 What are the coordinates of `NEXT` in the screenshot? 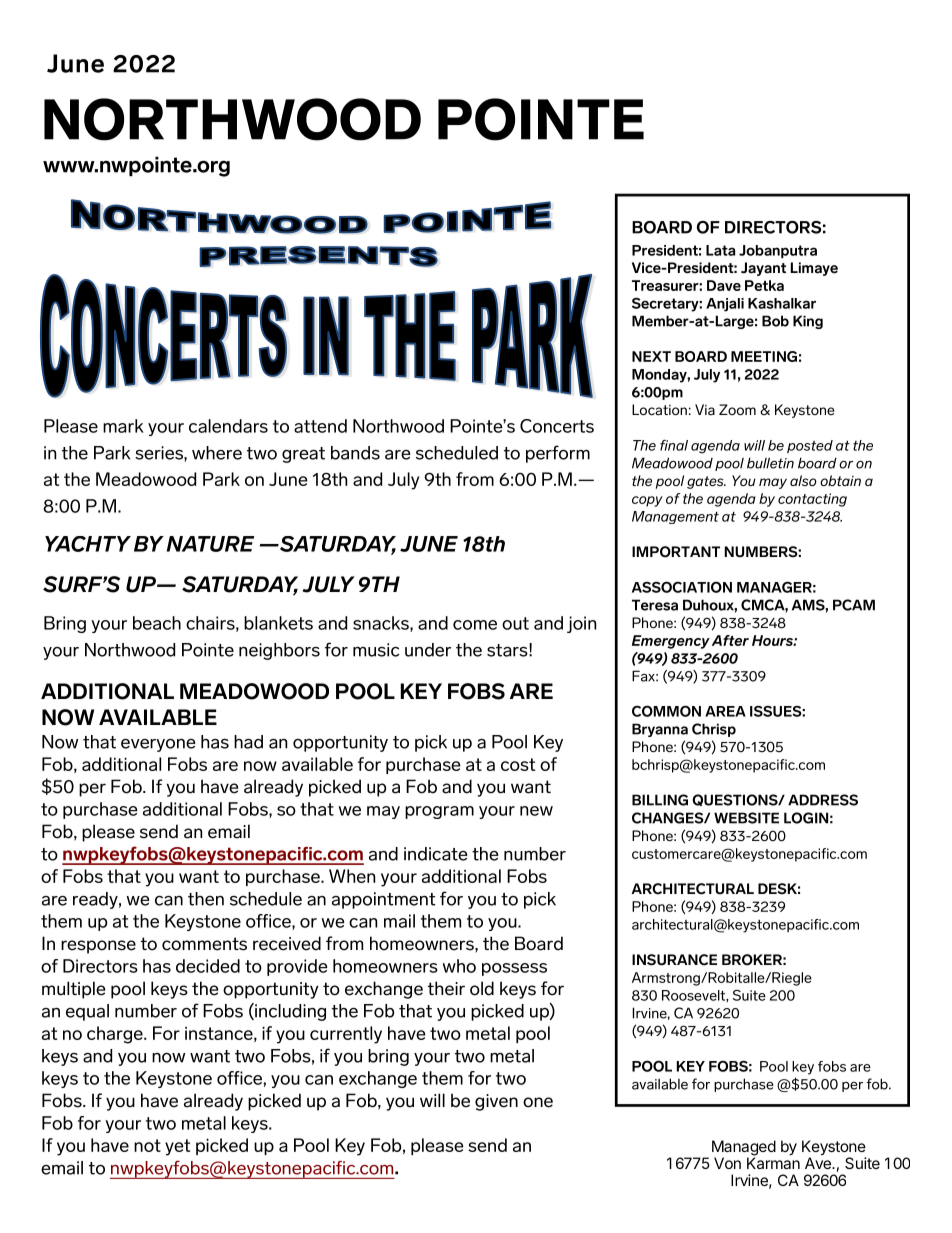 It's located at (651, 356).
